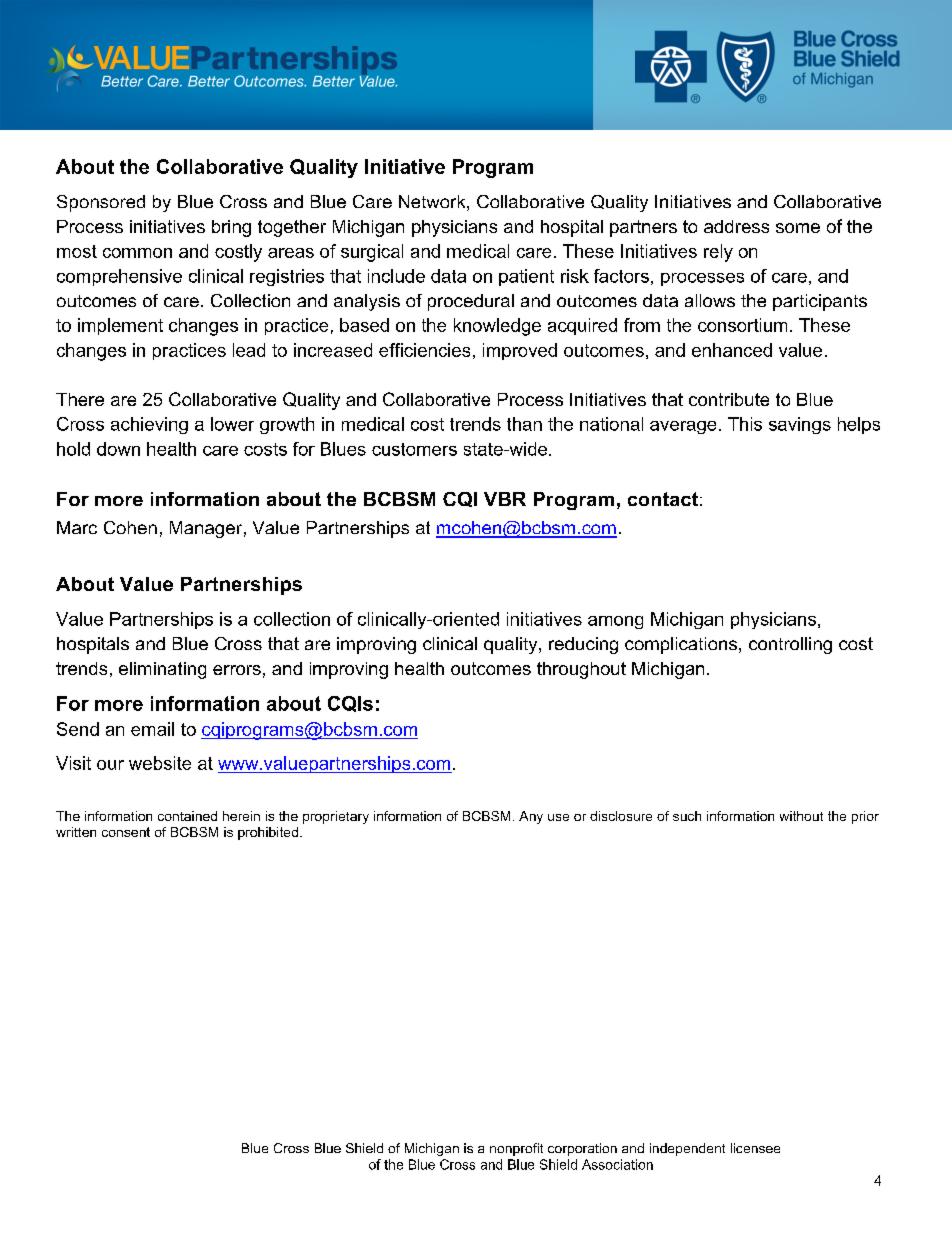 The height and width of the screenshot is (1233, 952). What do you see at coordinates (137, 253) in the screenshot?
I see `common` at bounding box center [137, 253].
